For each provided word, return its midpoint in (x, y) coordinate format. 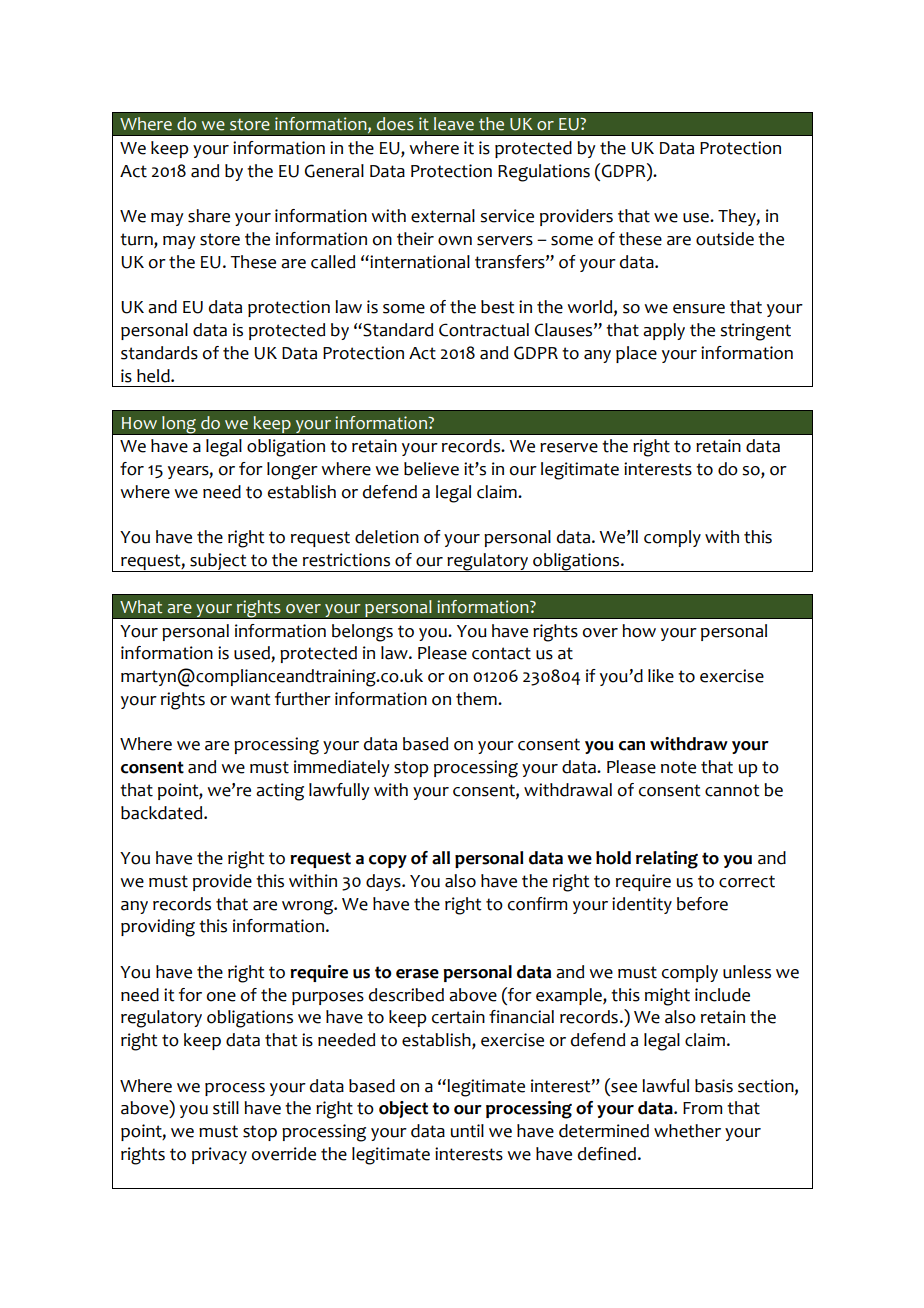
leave (454, 124)
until (467, 1131)
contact (501, 653)
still (226, 1108)
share (209, 216)
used (253, 654)
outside (725, 239)
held (154, 376)
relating (667, 860)
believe (431, 469)
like (661, 676)
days (384, 882)
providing (158, 928)
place (636, 354)
